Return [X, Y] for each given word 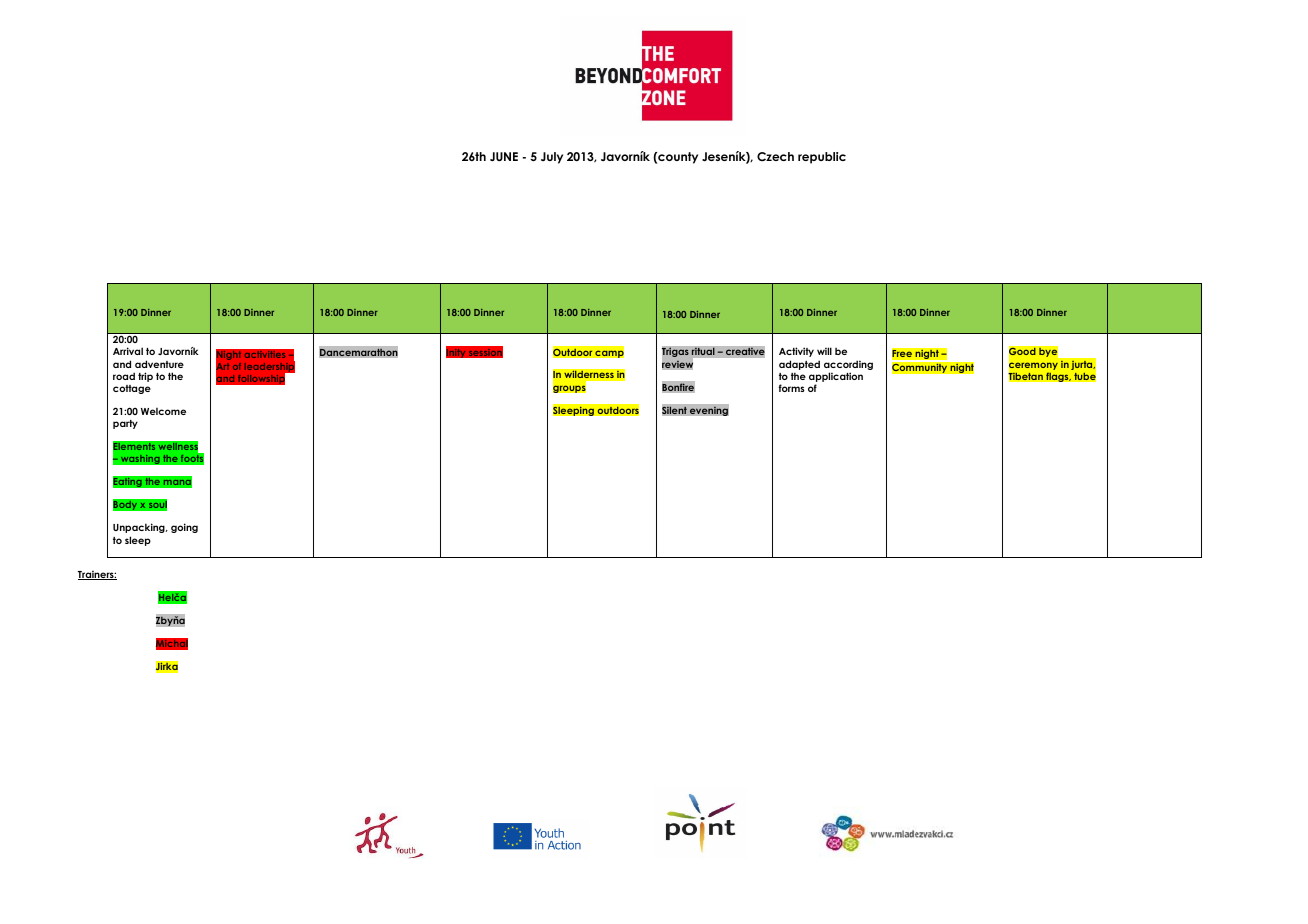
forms [791, 388]
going [184, 528]
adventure [159, 364]
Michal [172, 644]
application [836, 377]
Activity [796, 352]
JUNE [504, 156]
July [552, 158]
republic [822, 158]
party [125, 424]
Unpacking [140, 528]
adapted [799, 365]
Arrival [128, 351]
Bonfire [678, 387]
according [848, 366]
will [824, 351]
